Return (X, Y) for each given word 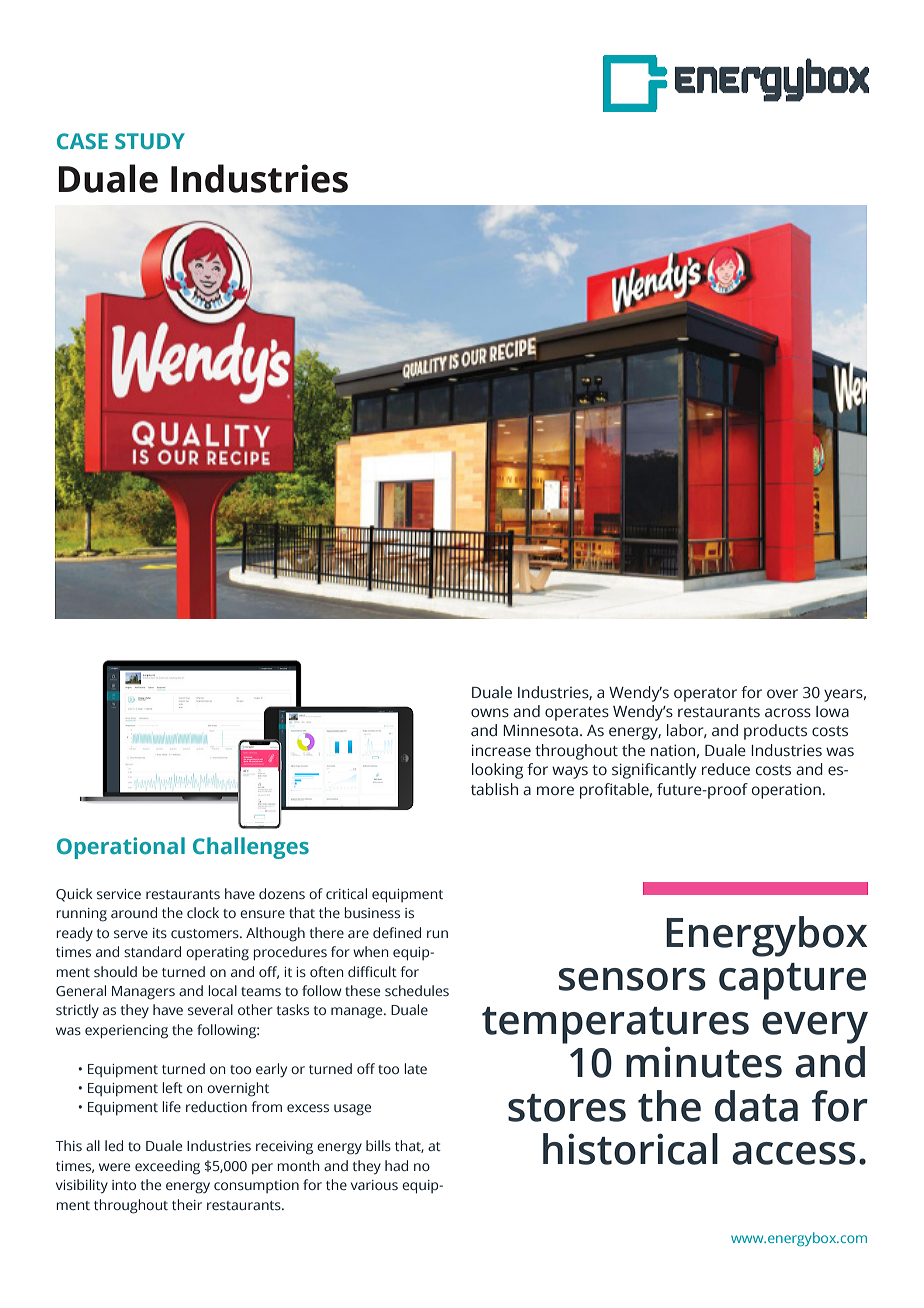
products (775, 732)
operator (705, 695)
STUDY (150, 141)
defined (397, 932)
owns (490, 713)
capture (792, 981)
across (788, 713)
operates (577, 714)
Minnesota (540, 730)
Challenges (251, 848)
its (160, 933)
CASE (82, 141)
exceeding (167, 1167)
